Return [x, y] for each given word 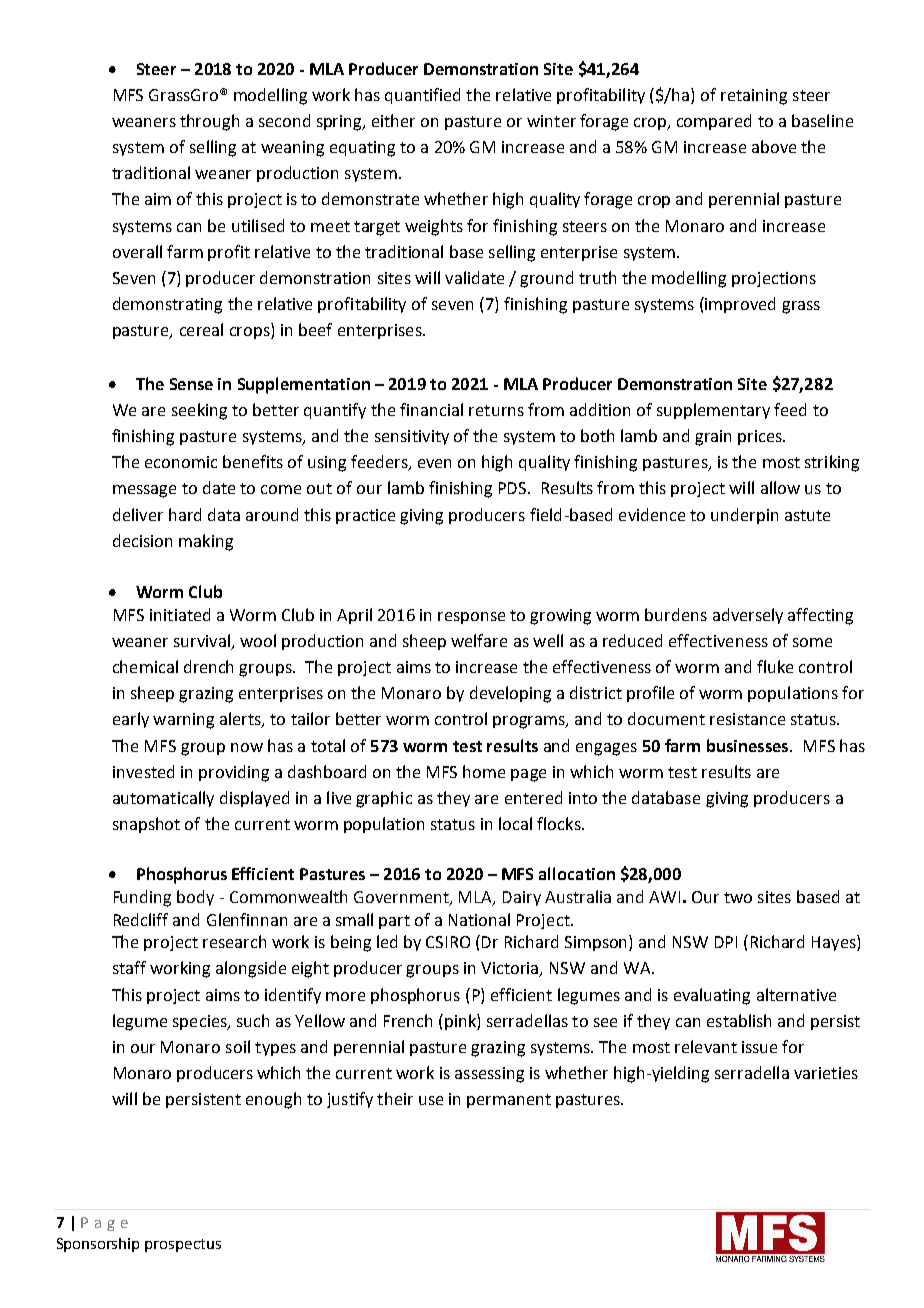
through [209, 122]
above [774, 146]
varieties [826, 1073]
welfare [479, 640]
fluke [775, 666]
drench [208, 666]
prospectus [183, 1245]
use [431, 1100]
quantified [422, 96]
